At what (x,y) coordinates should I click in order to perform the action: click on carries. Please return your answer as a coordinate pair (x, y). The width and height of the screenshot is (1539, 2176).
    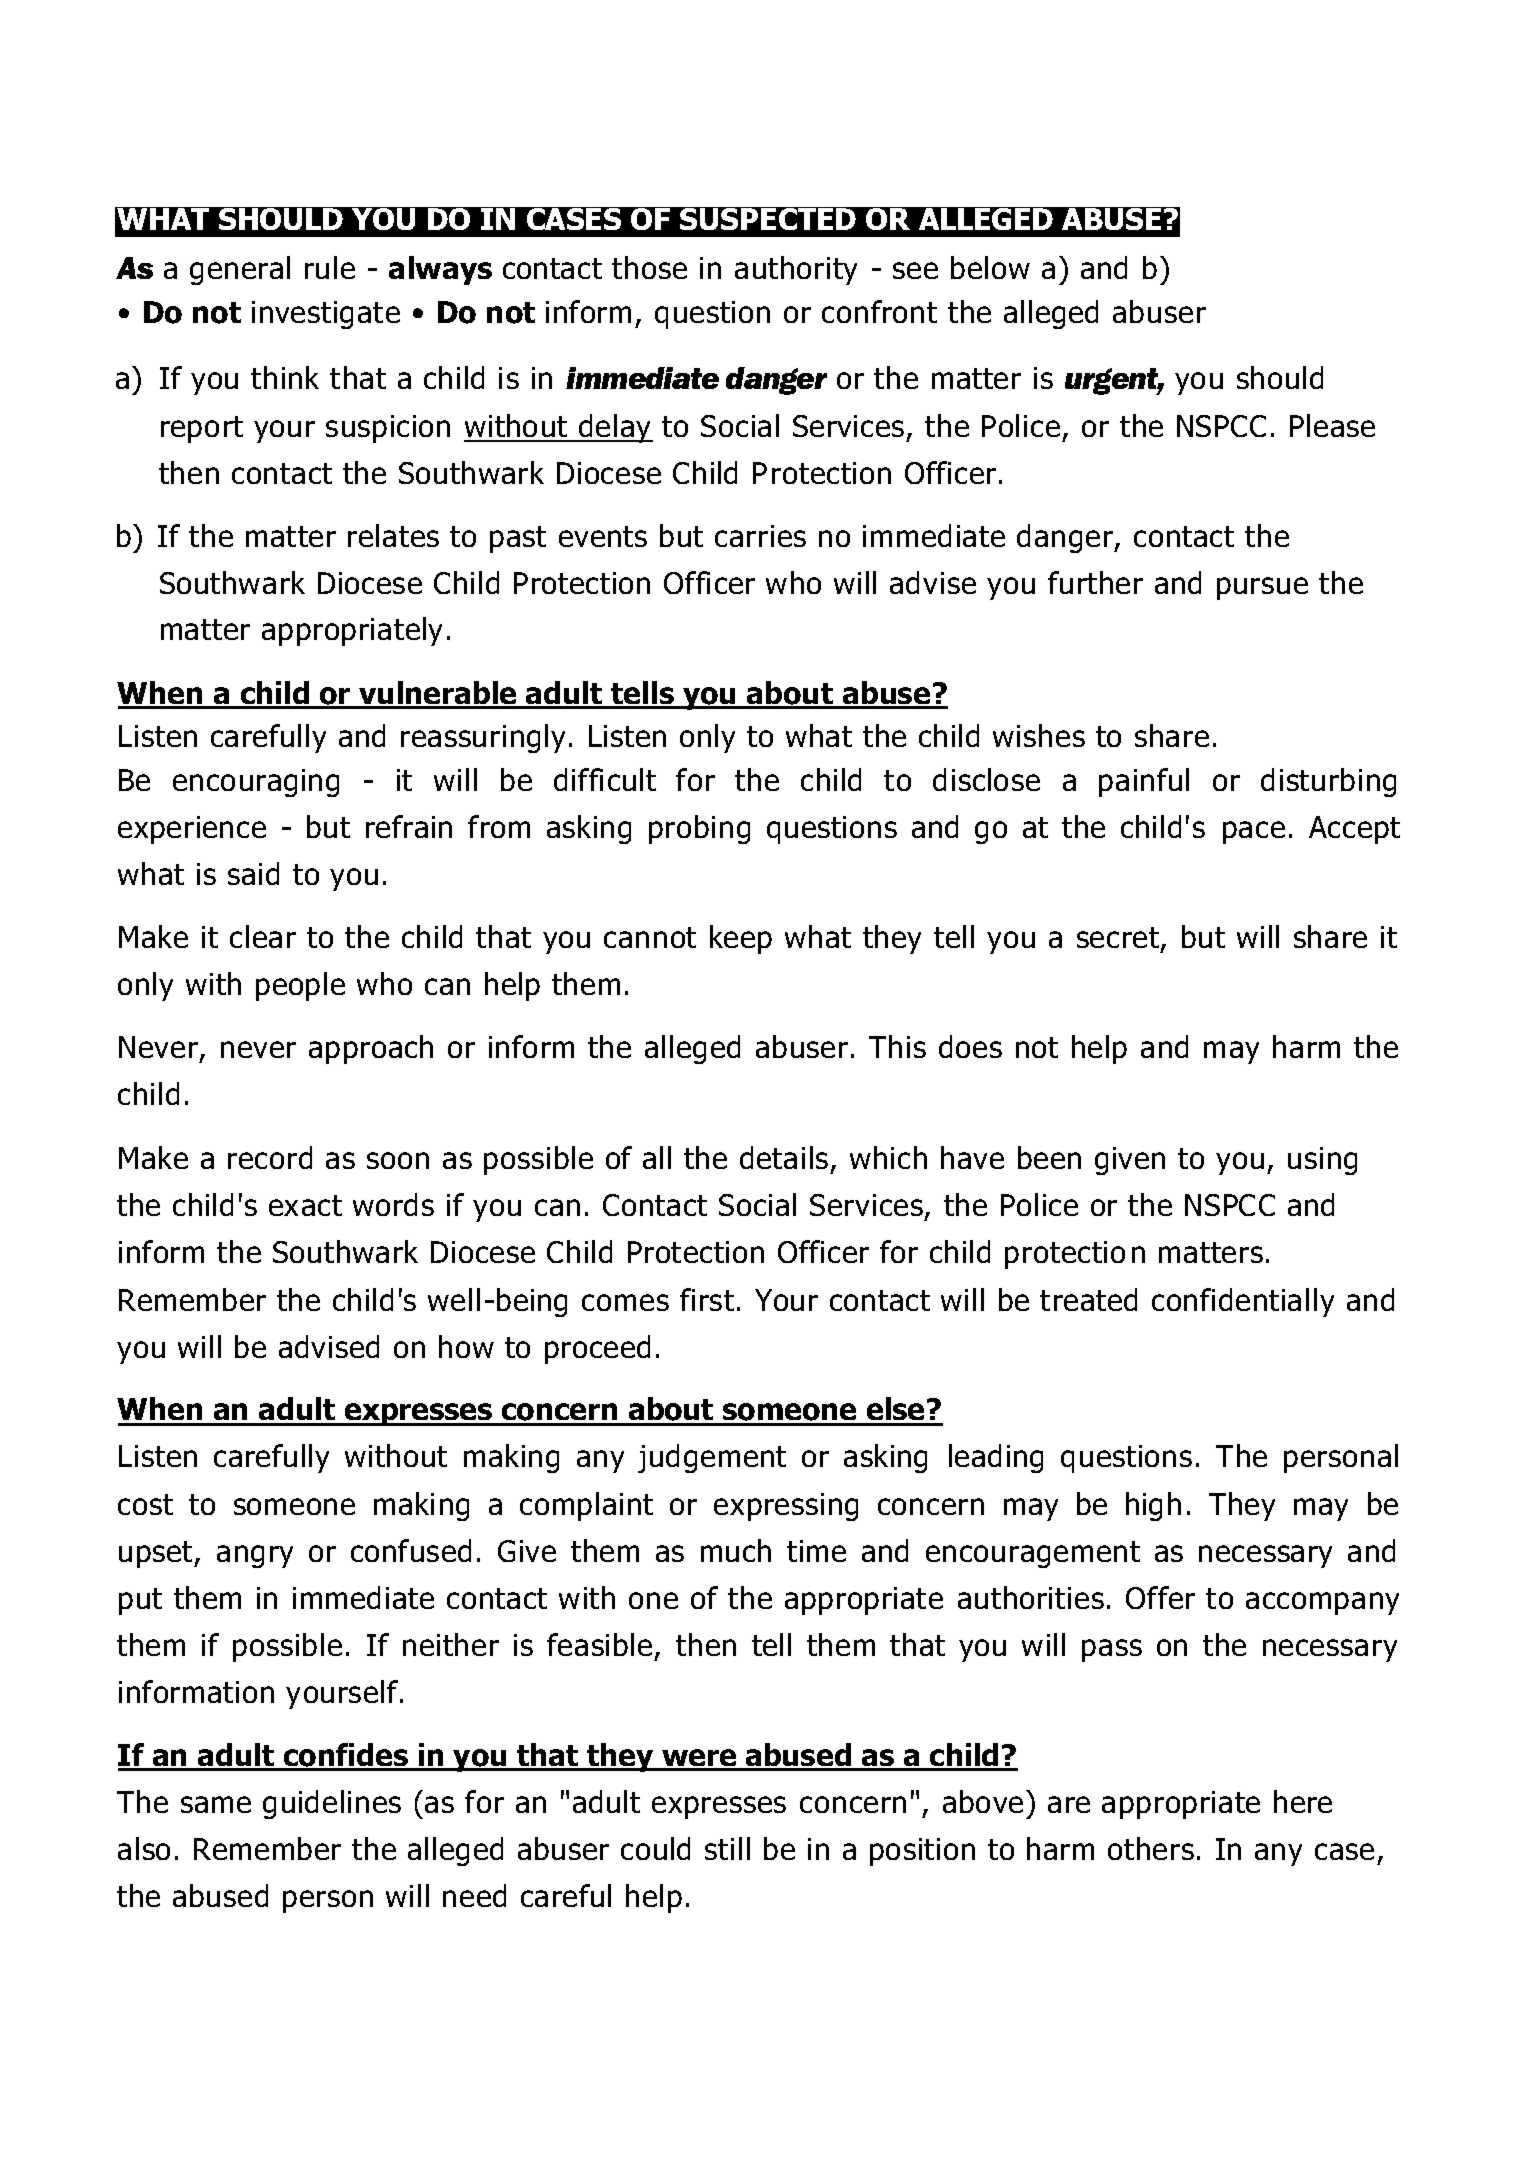
    Looking at the image, I should click on (760, 536).
